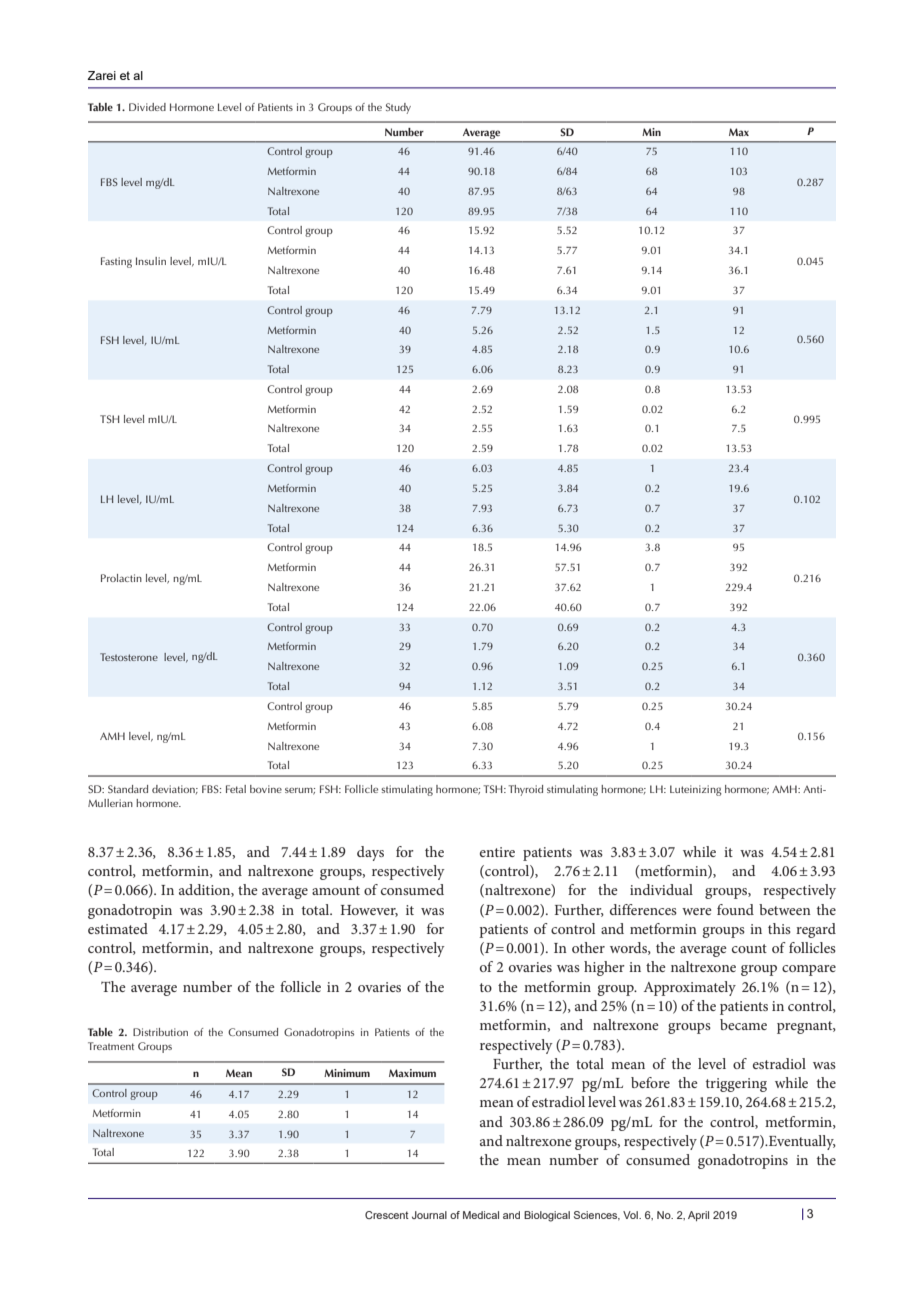 The width and height of the screenshot is (924, 1308). I want to click on Insulin, so click(151, 261).
